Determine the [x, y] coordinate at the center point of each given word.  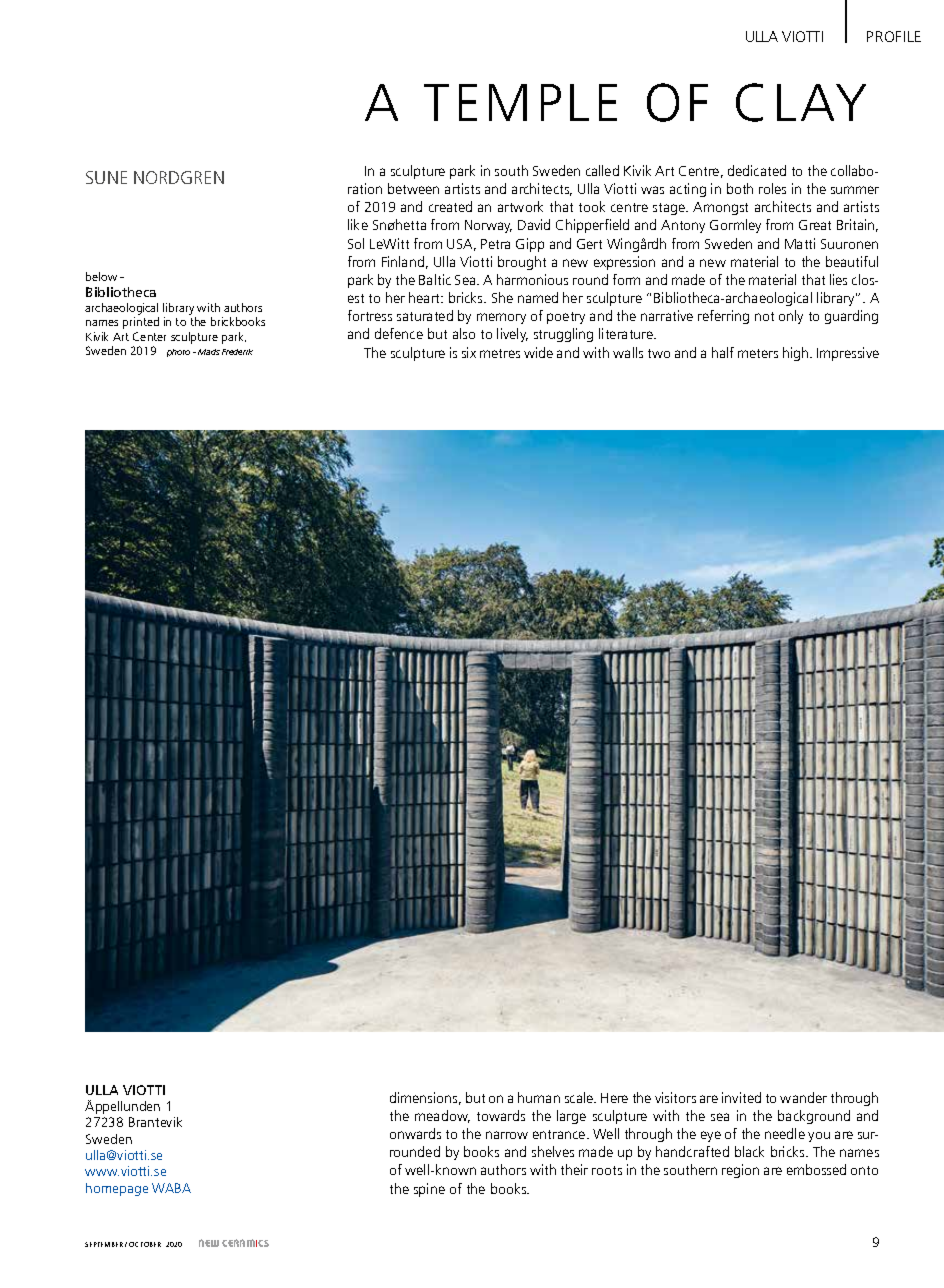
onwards [415, 1133]
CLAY [801, 102]
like [358, 224]
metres [500, 353]
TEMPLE [520, 102]
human [539, 1097]
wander [803, 1097]
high [797, 354]
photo [178, 353]
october [145, 1244]
